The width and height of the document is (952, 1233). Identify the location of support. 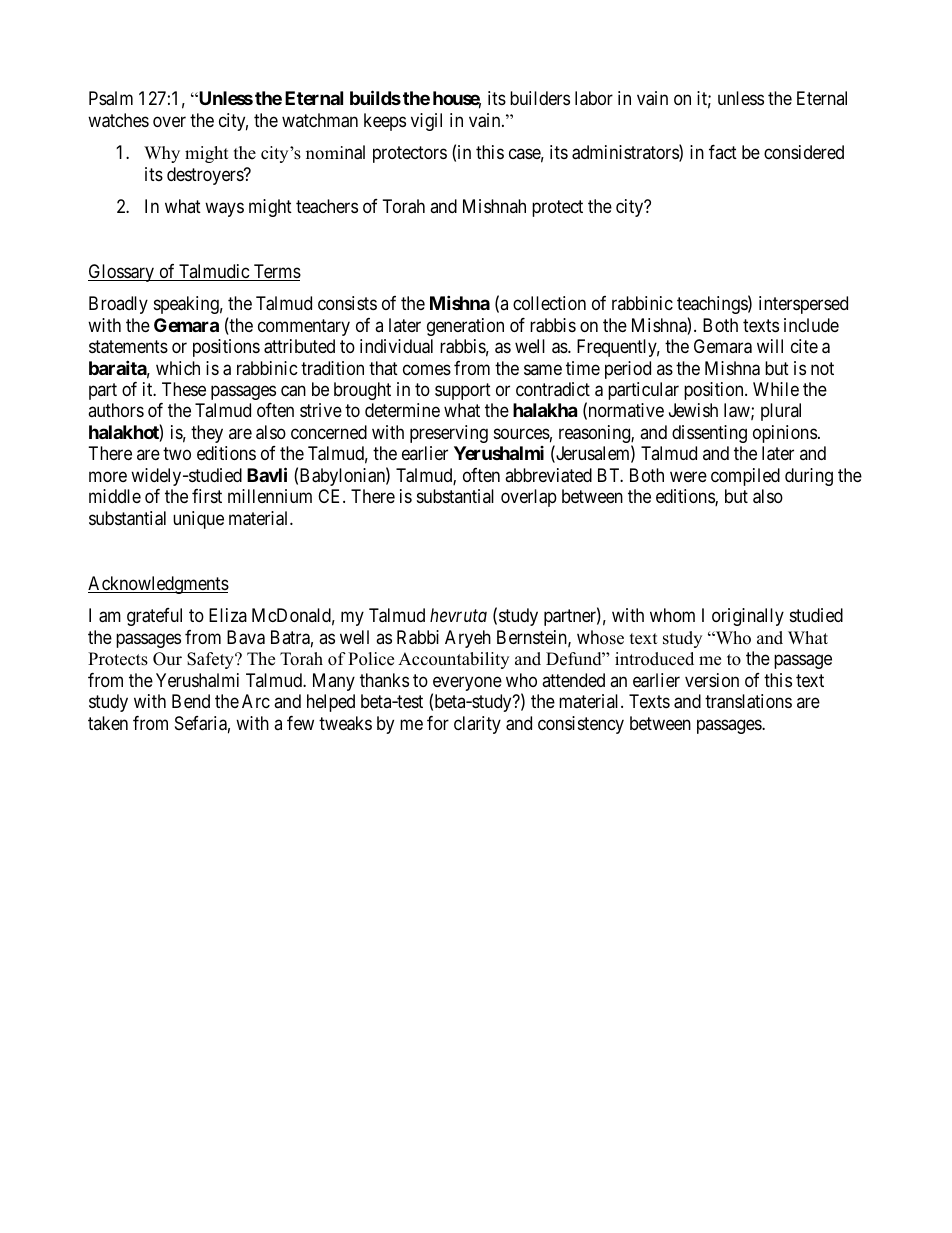
(463, 391).
